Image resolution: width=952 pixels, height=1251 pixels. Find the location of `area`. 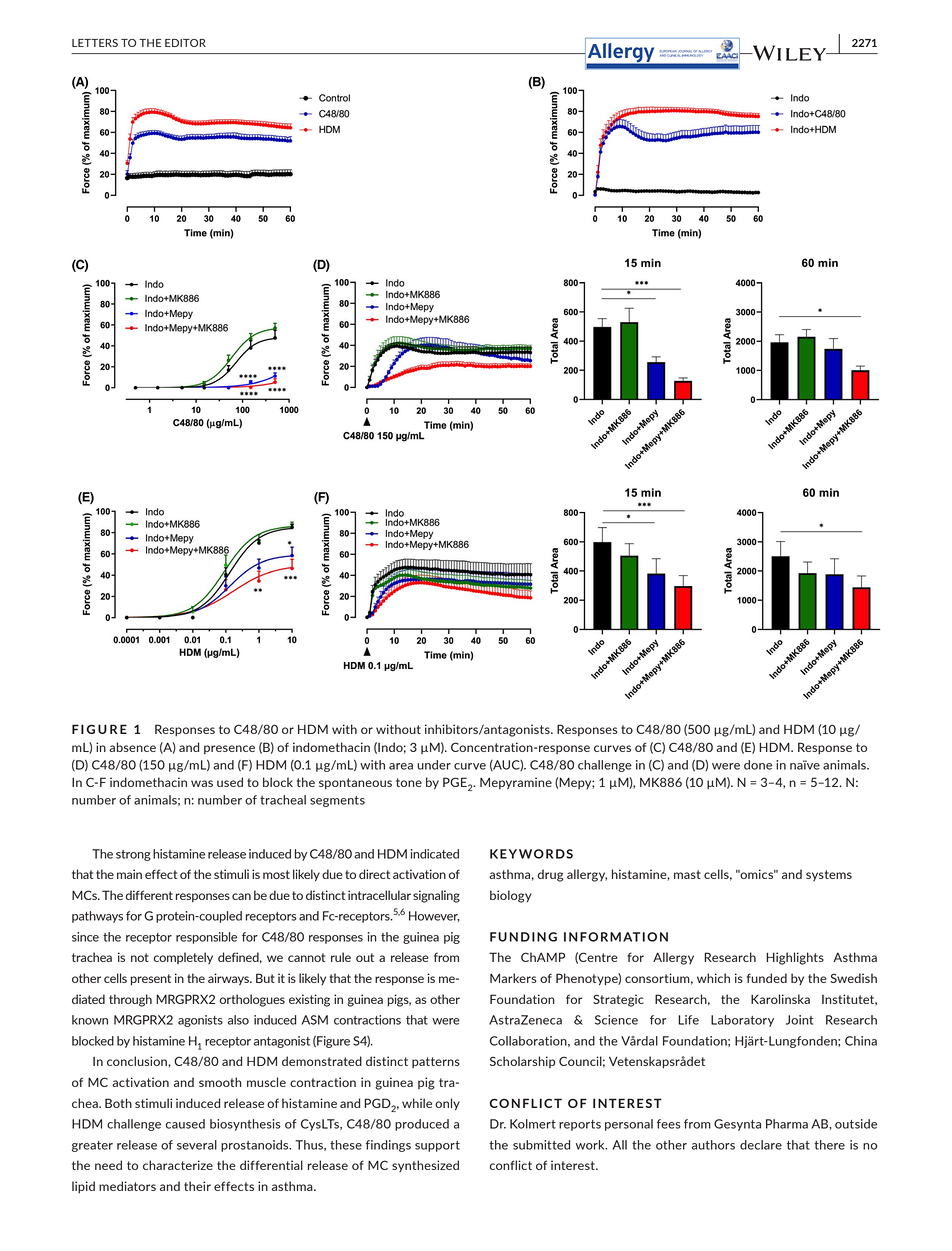

area is located at coordinates (401, 766).
